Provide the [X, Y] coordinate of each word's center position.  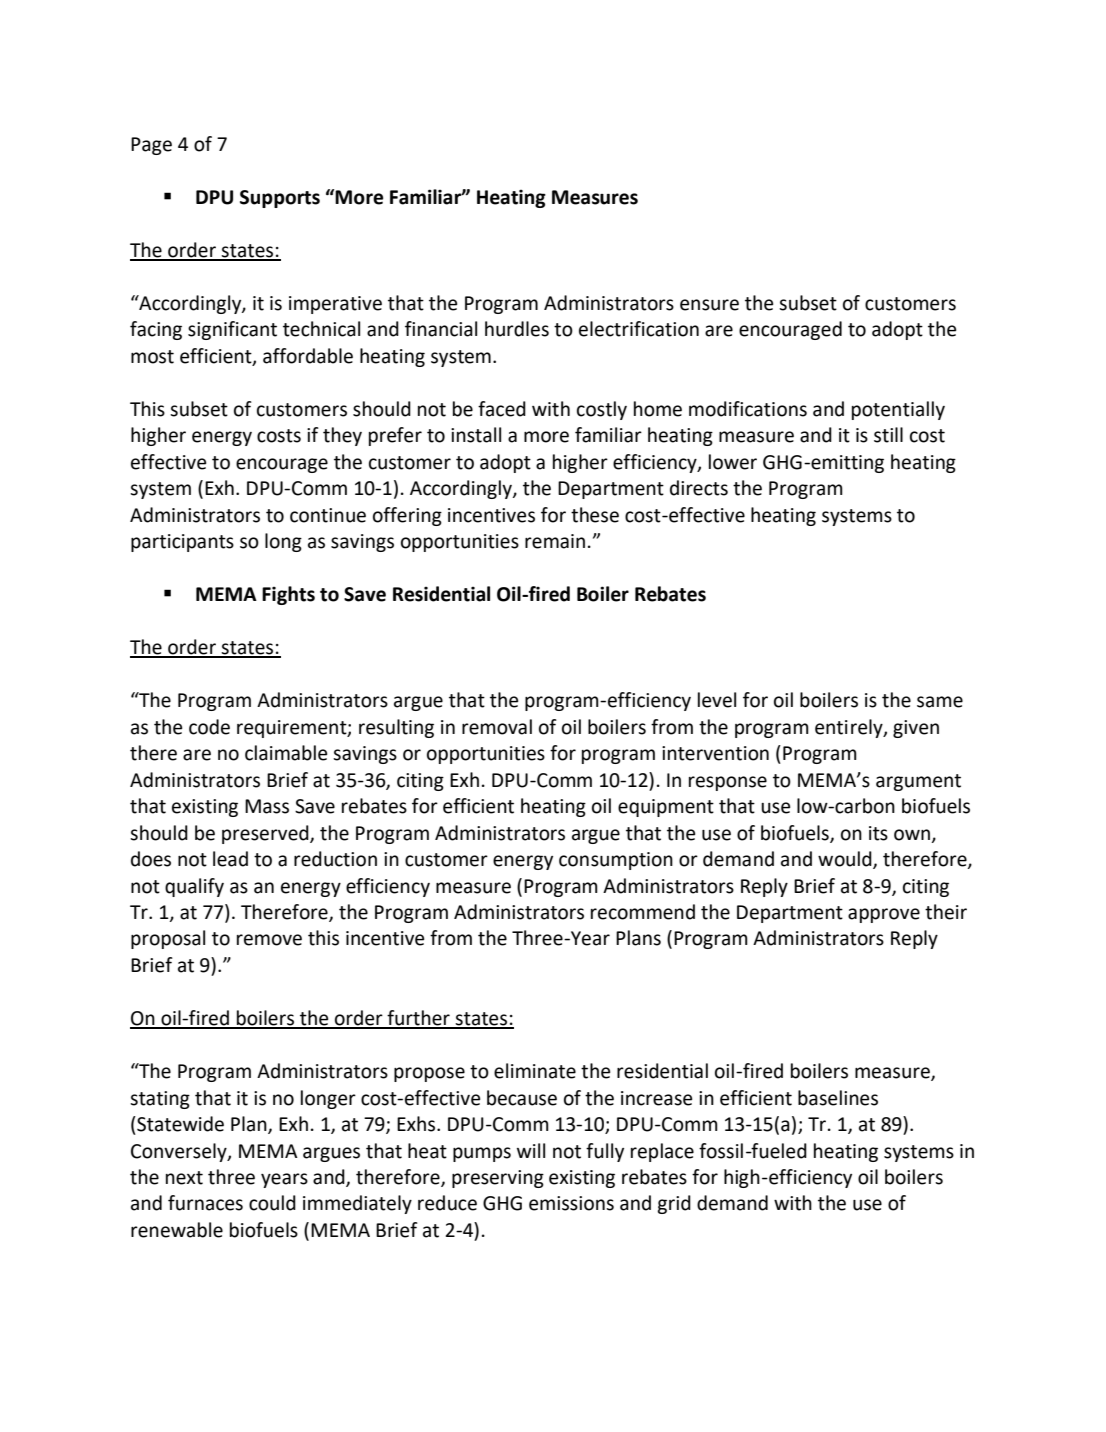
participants [182, 543]
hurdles [517, 329]
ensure [709, 305]
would [846, 860]
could [272, 1203]
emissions [571, 1203]
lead [230, 859]
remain [555, 541]
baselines [838, 1098]
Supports [280, 199]
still [888, 435]
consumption [616, 861]
